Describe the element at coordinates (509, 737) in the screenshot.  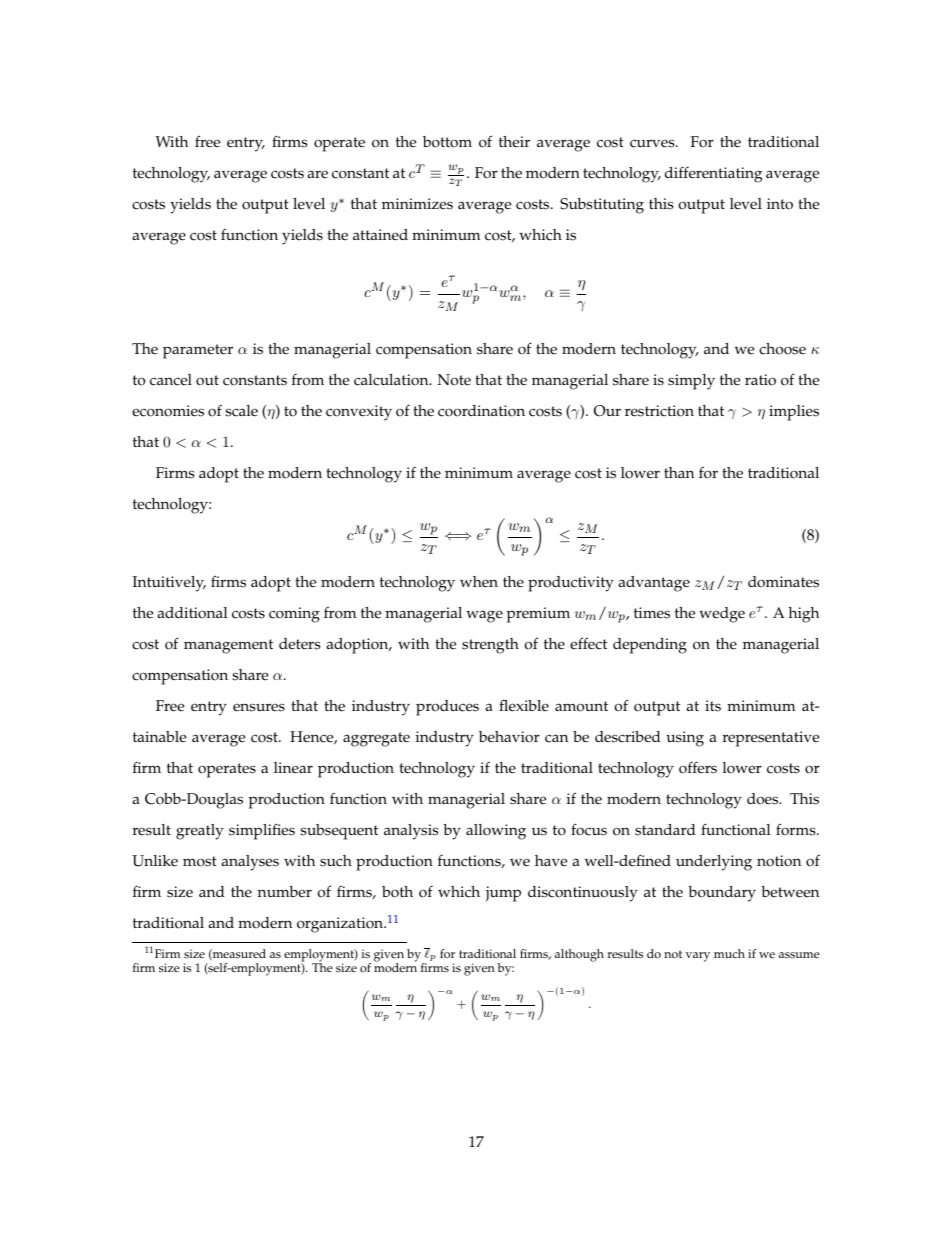
I see `behavior` at that location.
